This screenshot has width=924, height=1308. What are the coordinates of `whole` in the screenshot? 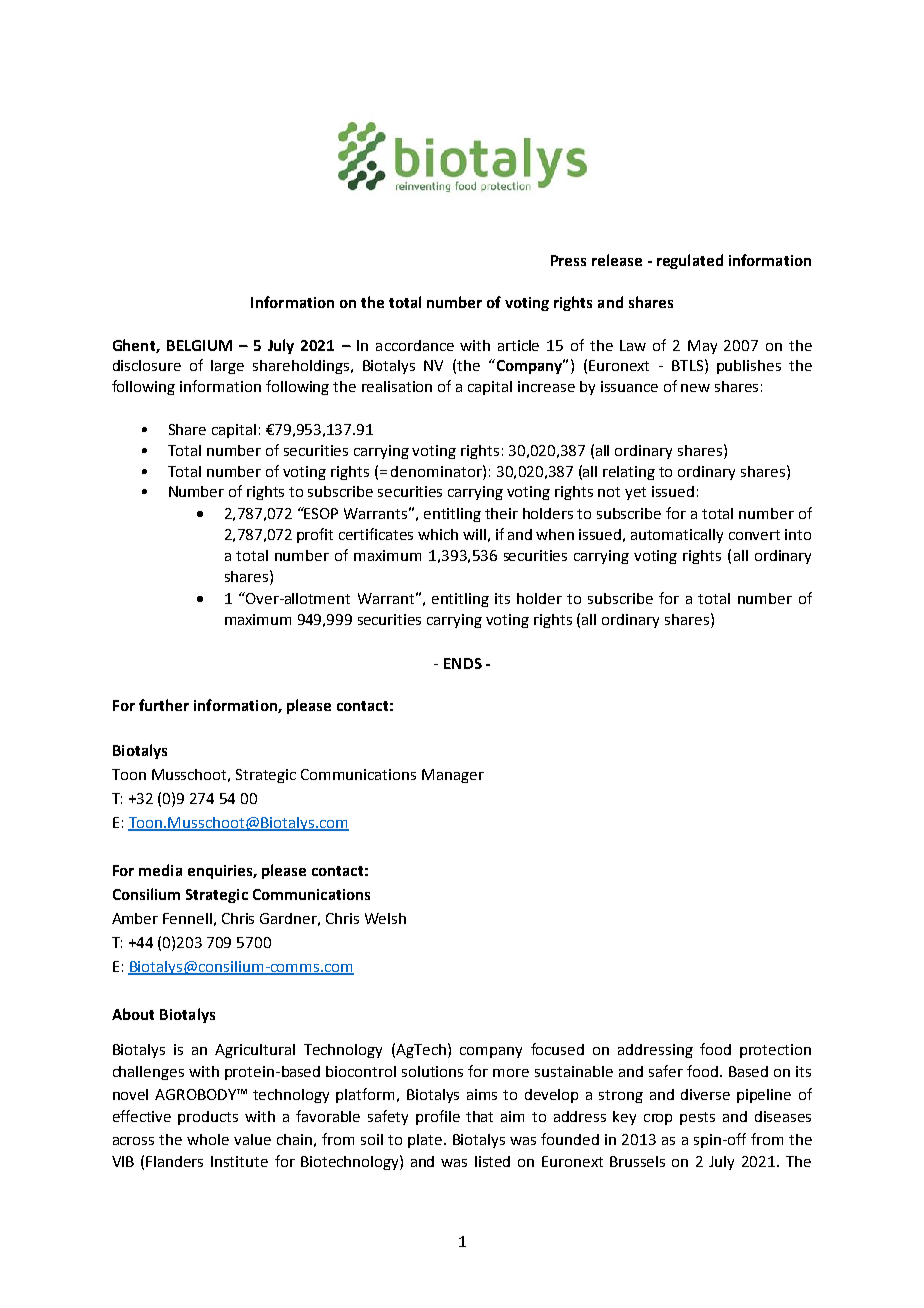 It's located at (208, 1139).
